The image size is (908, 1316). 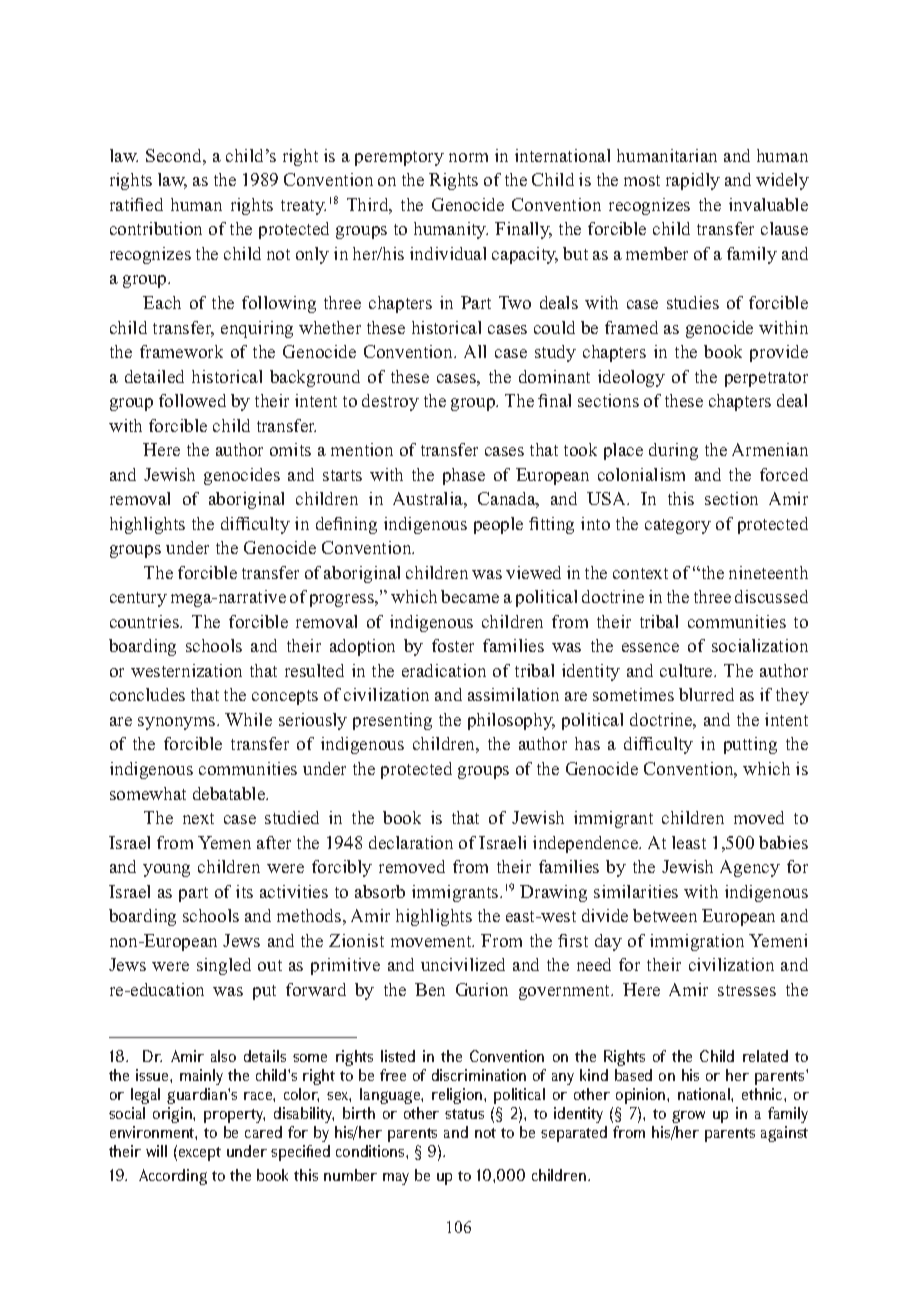 I want to click on cared, so click(x=263, y=1132).
